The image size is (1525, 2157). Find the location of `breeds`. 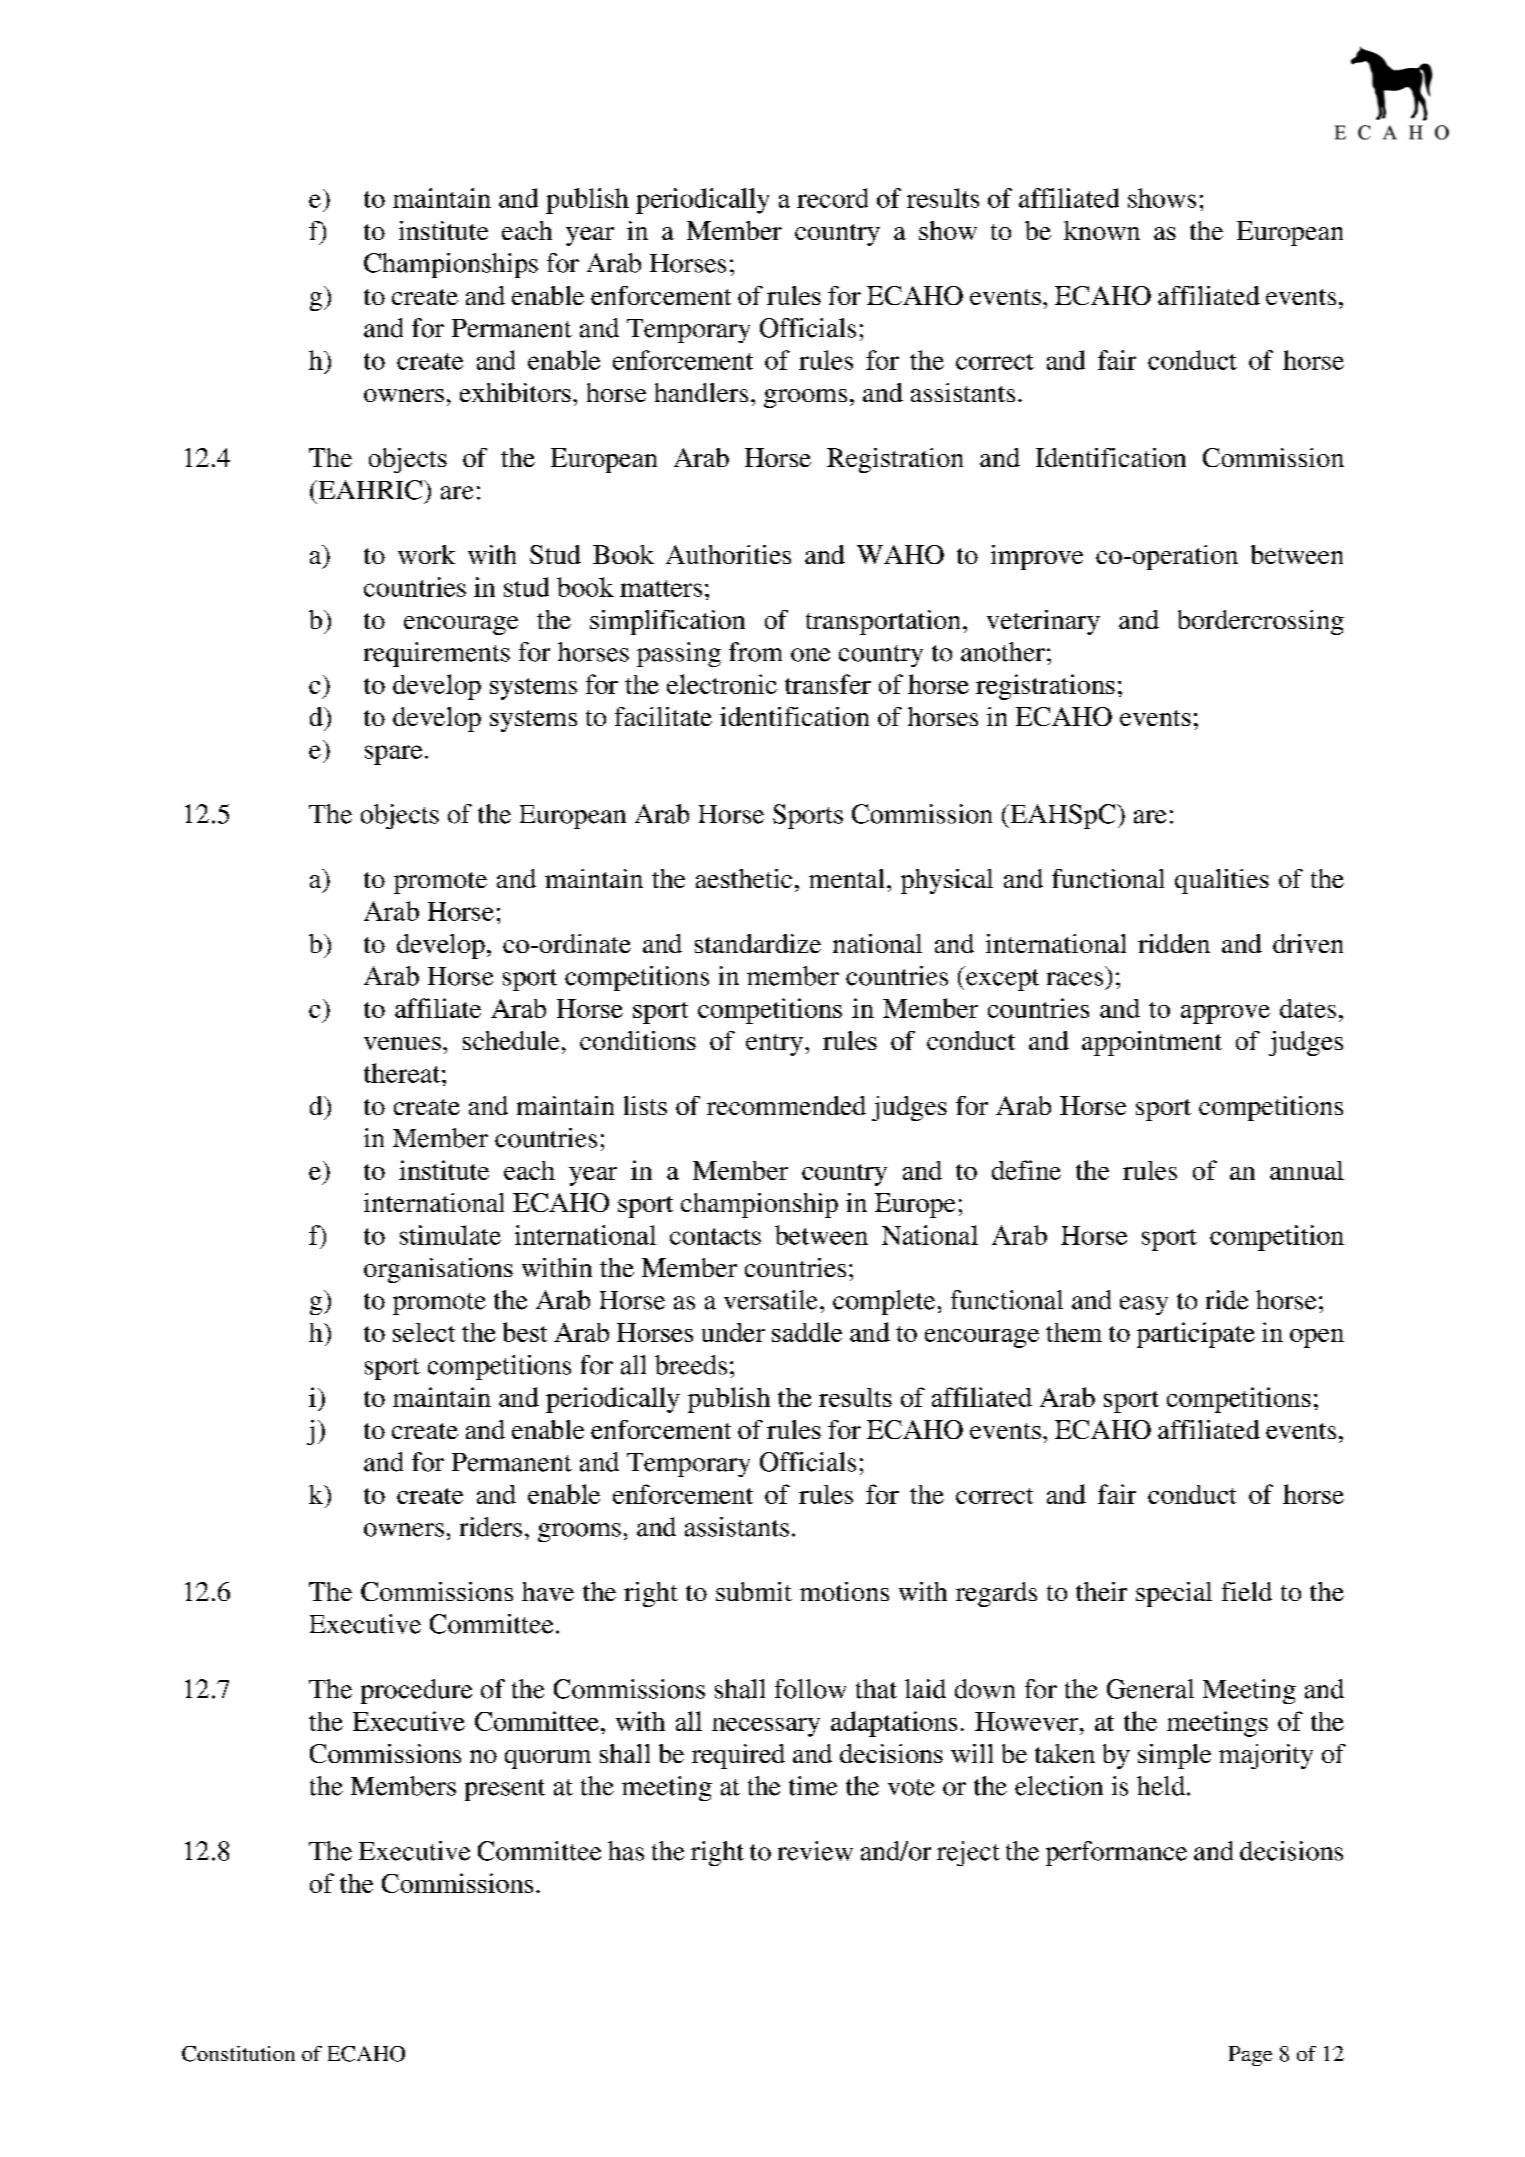

breeds is located at coordinates (691, 1365).
